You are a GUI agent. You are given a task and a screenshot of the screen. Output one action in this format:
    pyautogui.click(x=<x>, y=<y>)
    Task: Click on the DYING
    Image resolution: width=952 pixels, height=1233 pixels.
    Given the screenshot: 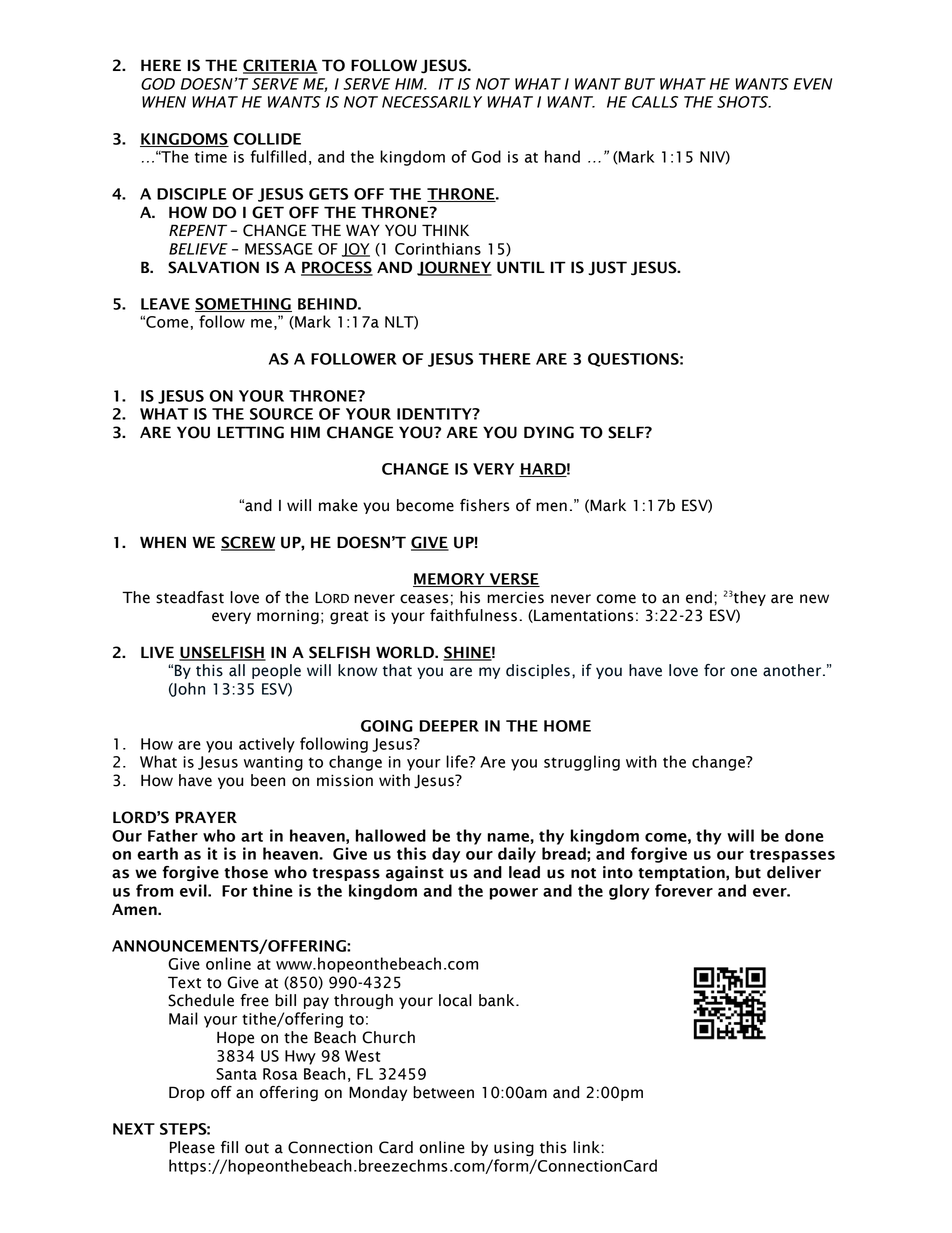 What is the action you would take?
    pyautogui.click(x=549, y=432)
